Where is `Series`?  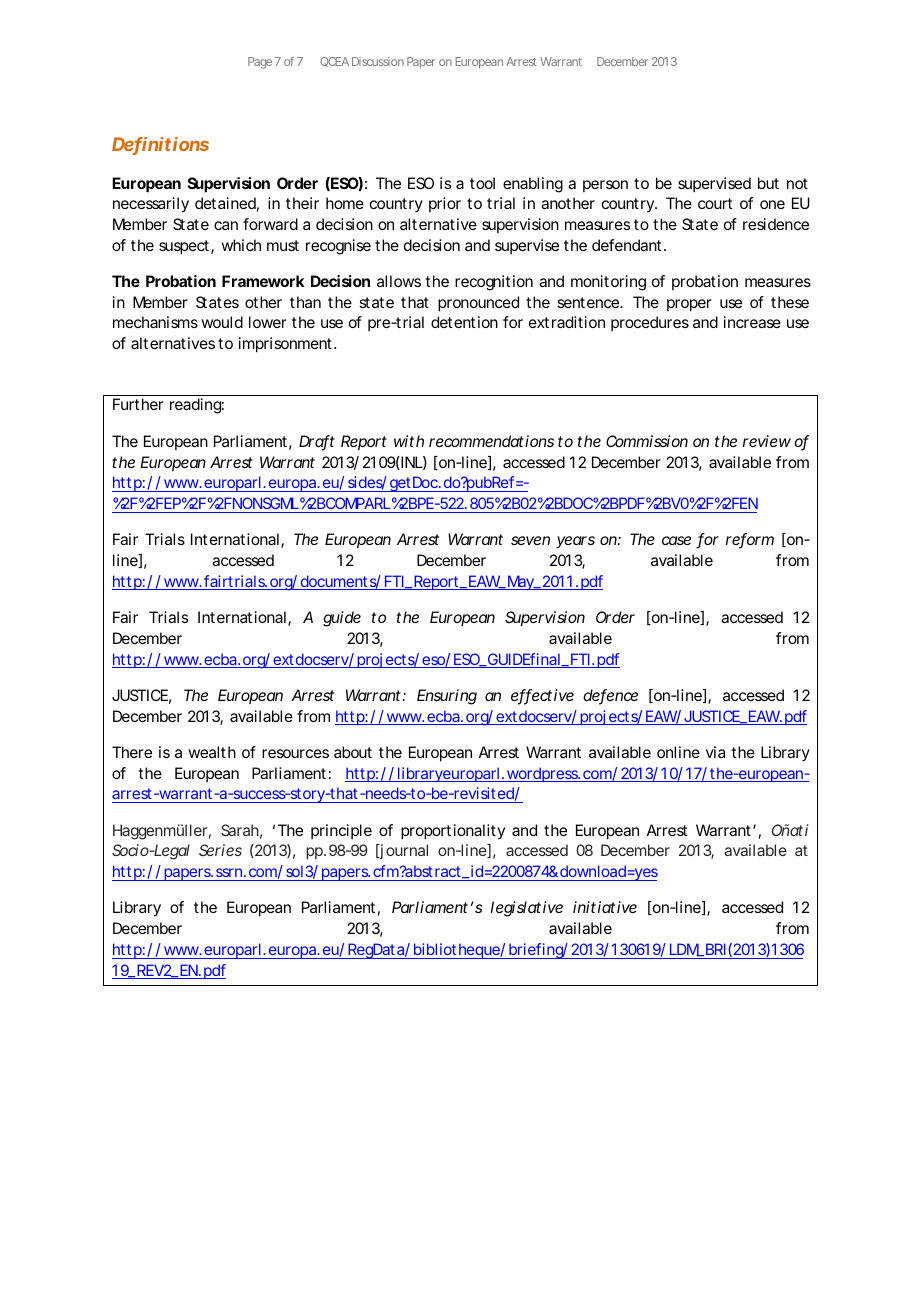
Series is located at coordinates (220, 850).
